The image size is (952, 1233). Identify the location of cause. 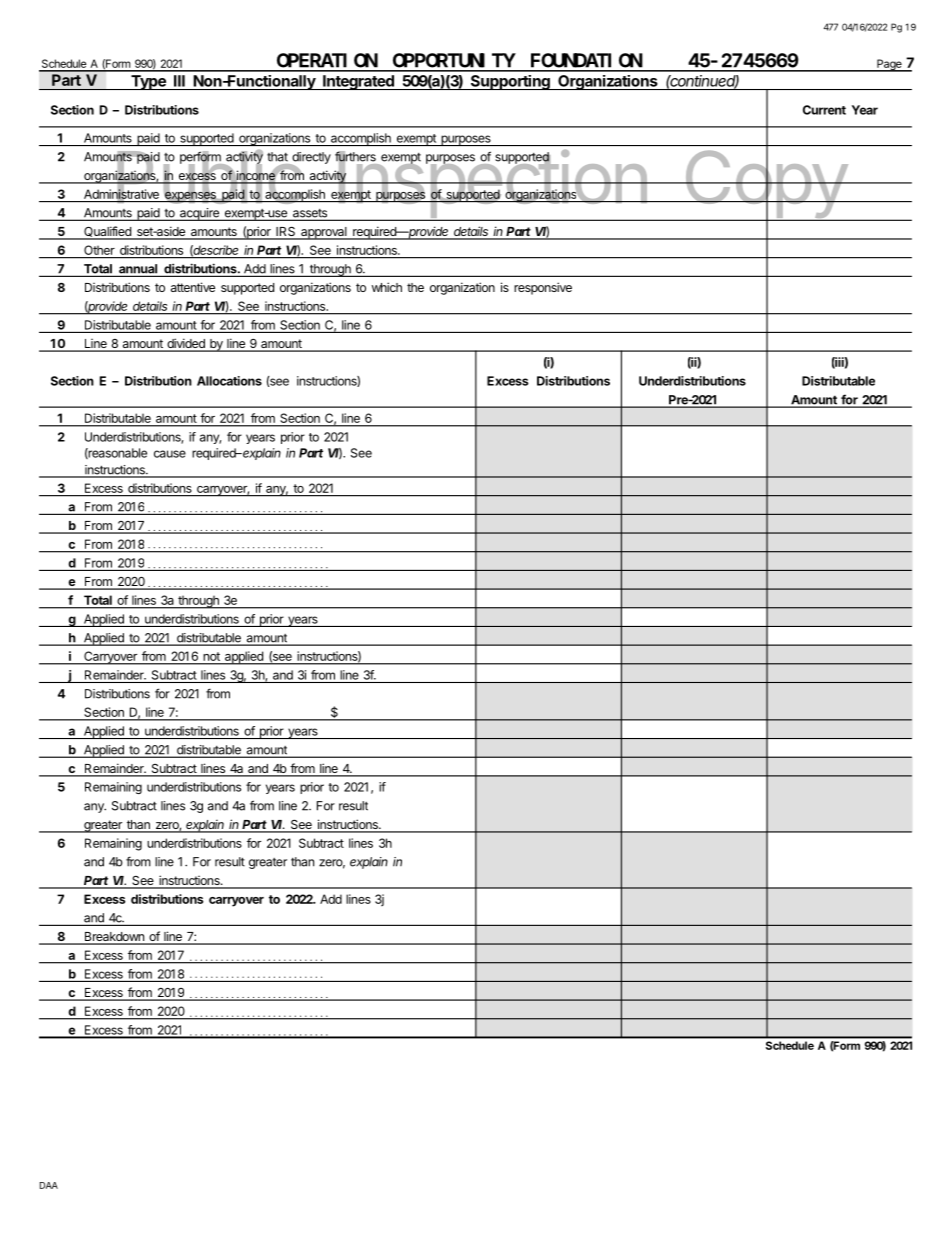
(170, 454).
